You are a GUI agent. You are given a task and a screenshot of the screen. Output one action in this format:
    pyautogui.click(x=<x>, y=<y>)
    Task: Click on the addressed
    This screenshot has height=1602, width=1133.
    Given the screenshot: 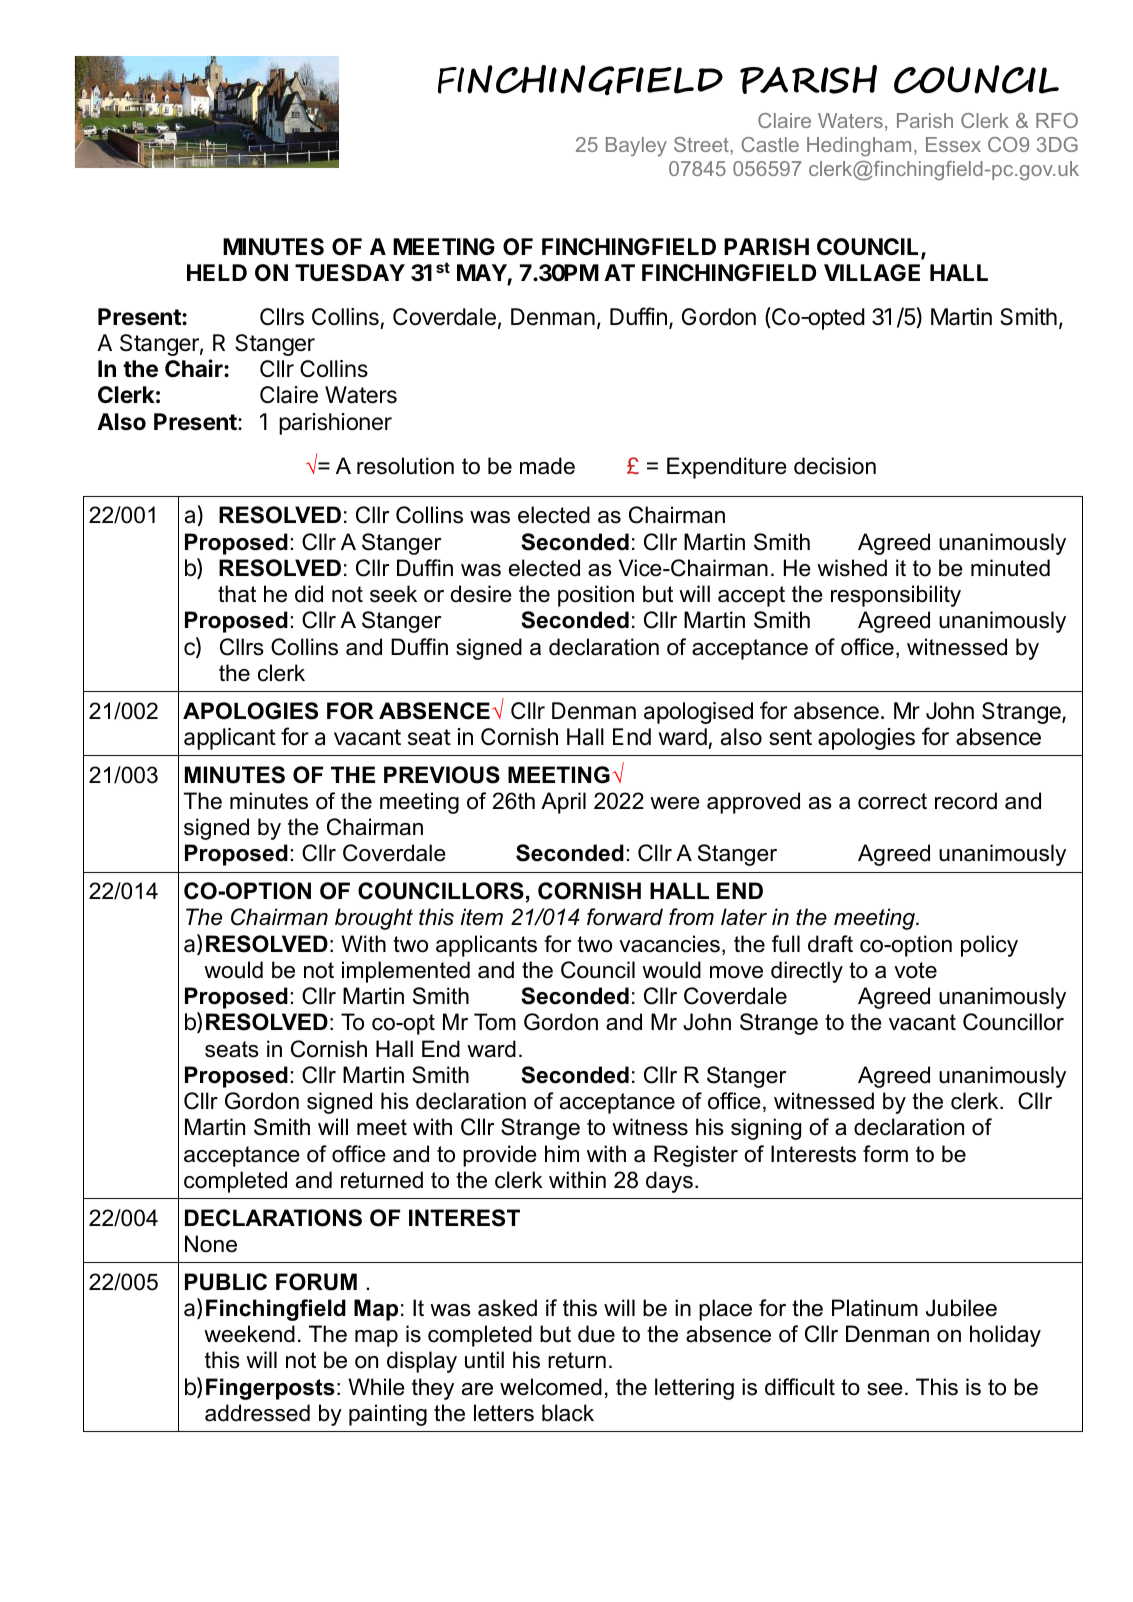 What is the action you would take?
    pyautogui.click(x=257, y=1413)
